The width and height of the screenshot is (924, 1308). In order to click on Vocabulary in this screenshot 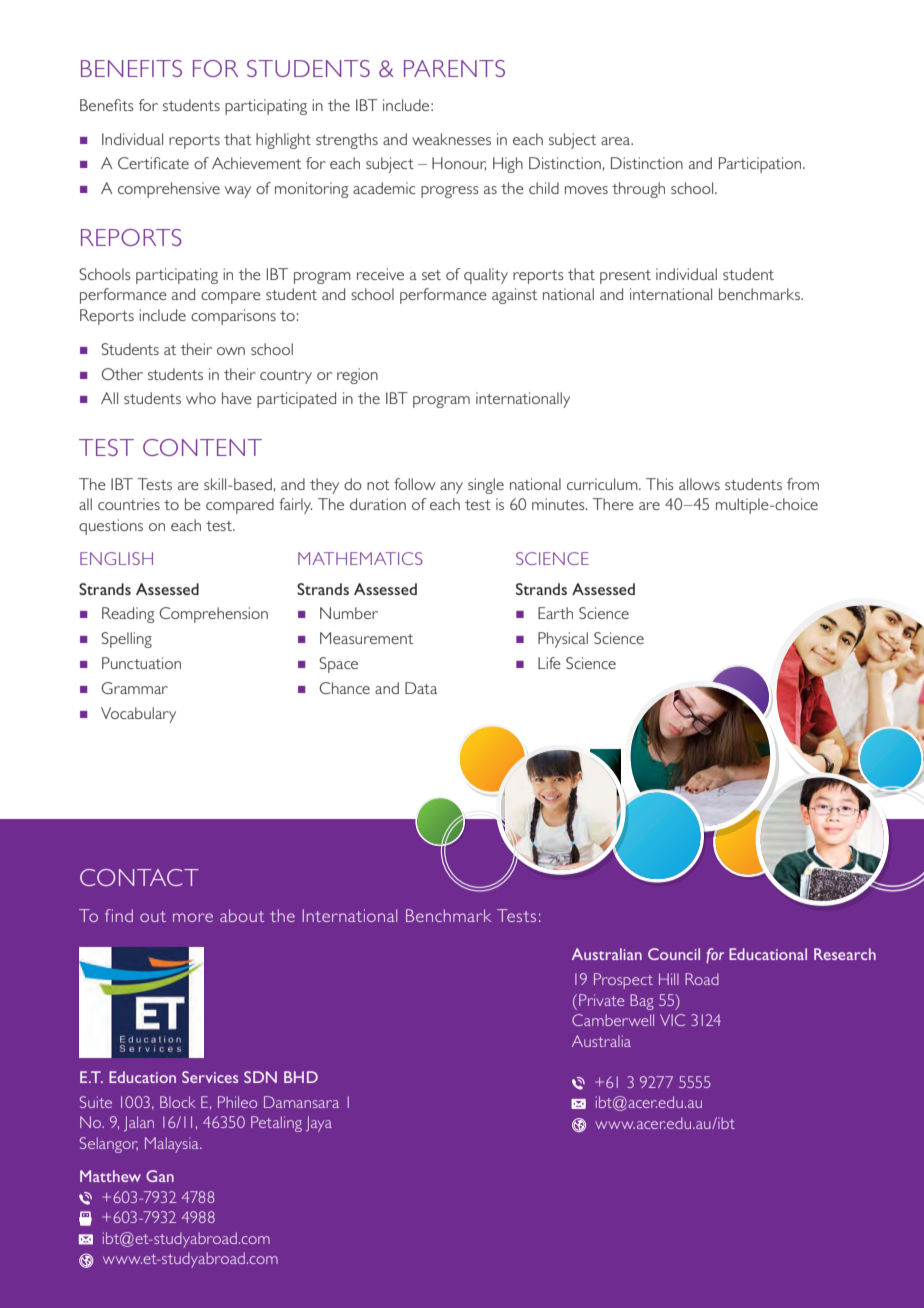, I will do `click(138, 715)`.
